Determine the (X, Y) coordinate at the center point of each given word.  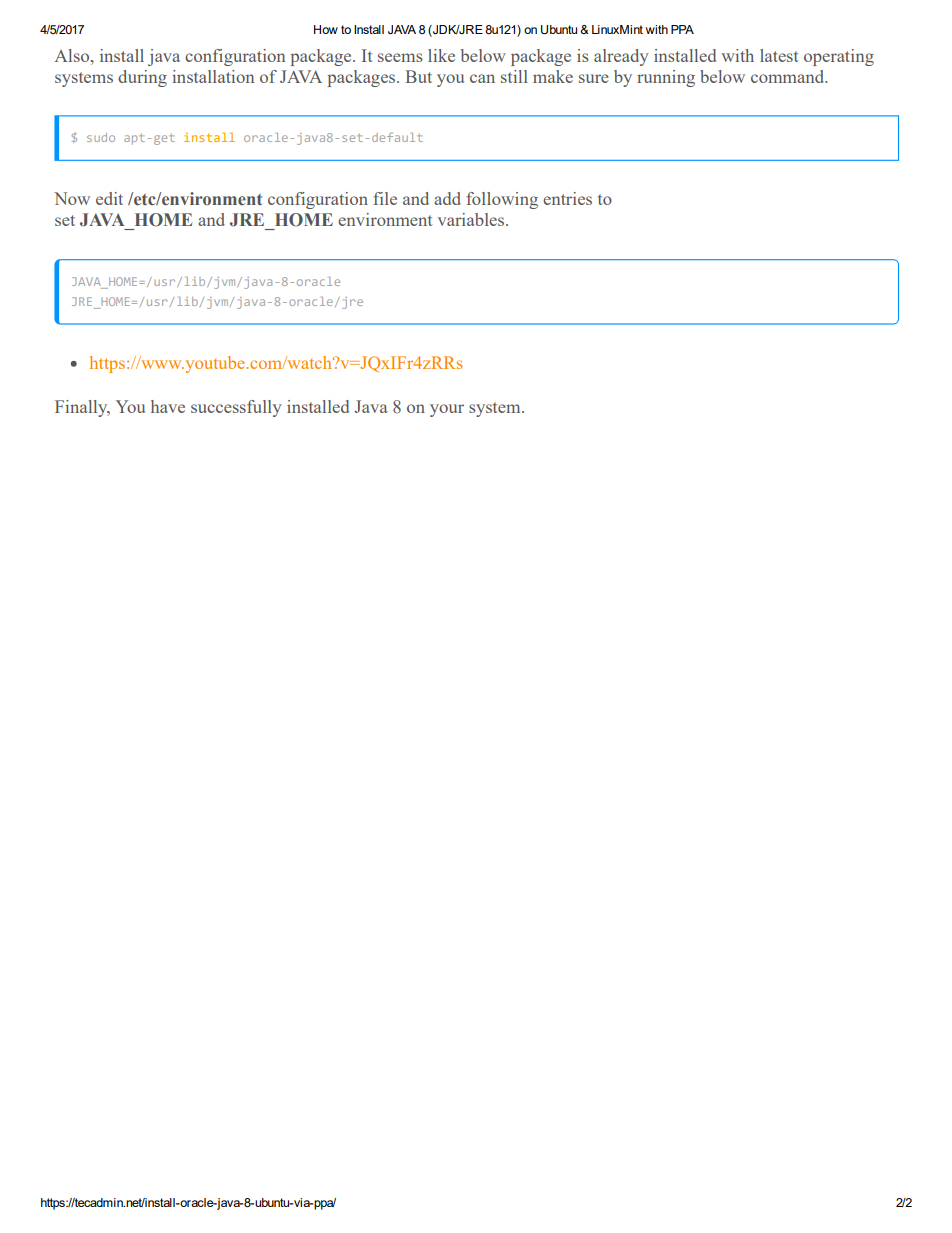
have (168, 406)
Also (73, 55)
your (447, 410)
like (441, 55)
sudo (101, 137)
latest (779, 55)
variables (472, 219)
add (447, 198)
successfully (236, 408)
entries (567, 198)
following (502, 200)
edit (109, 198)
